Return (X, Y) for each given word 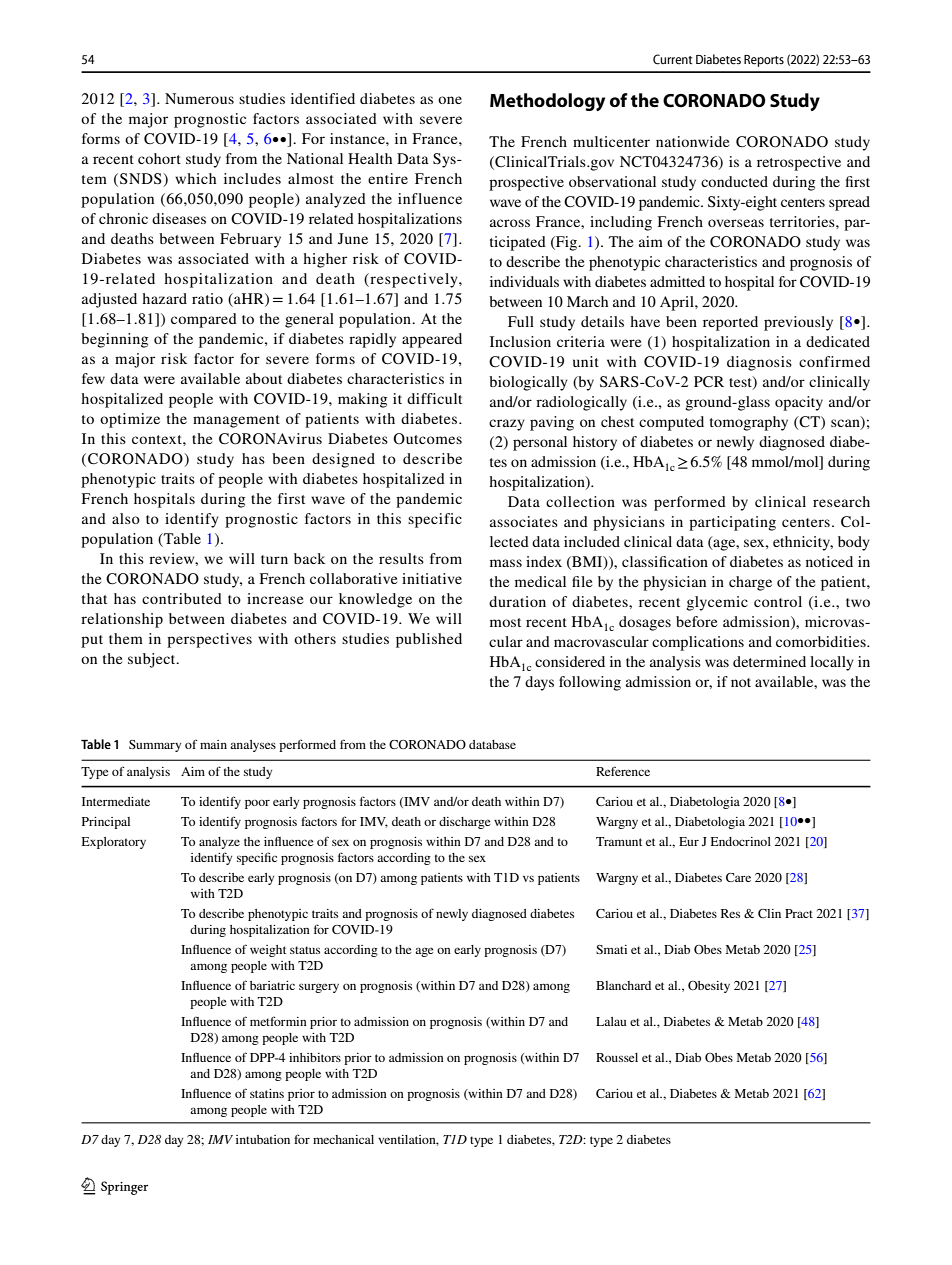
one (450, 100)
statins (267, 1093)
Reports (764, 61)
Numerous (199, 98)
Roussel (617, 1057)
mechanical (343, 1139)
